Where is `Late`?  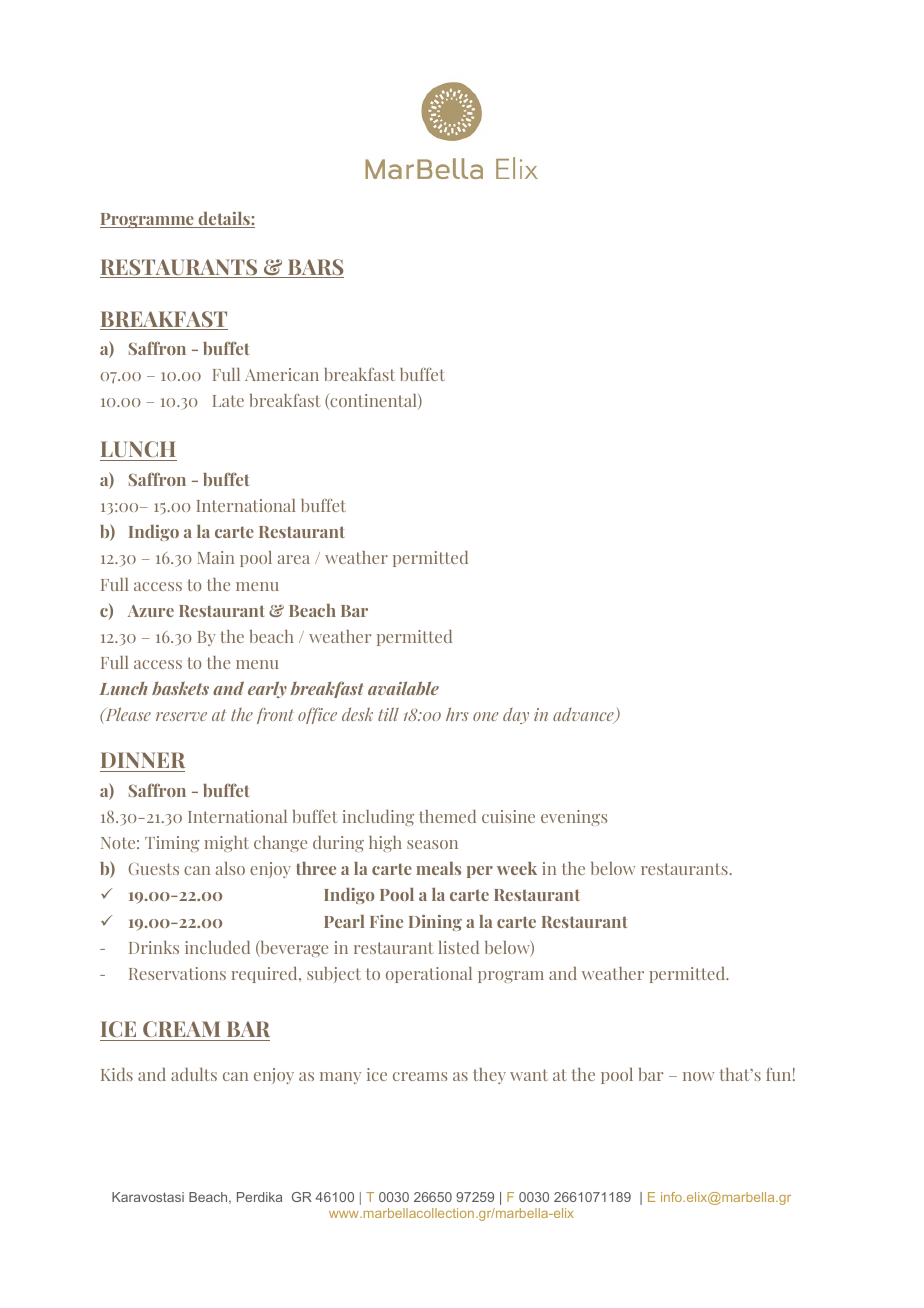 Late is located at coordinates (228, 401).
